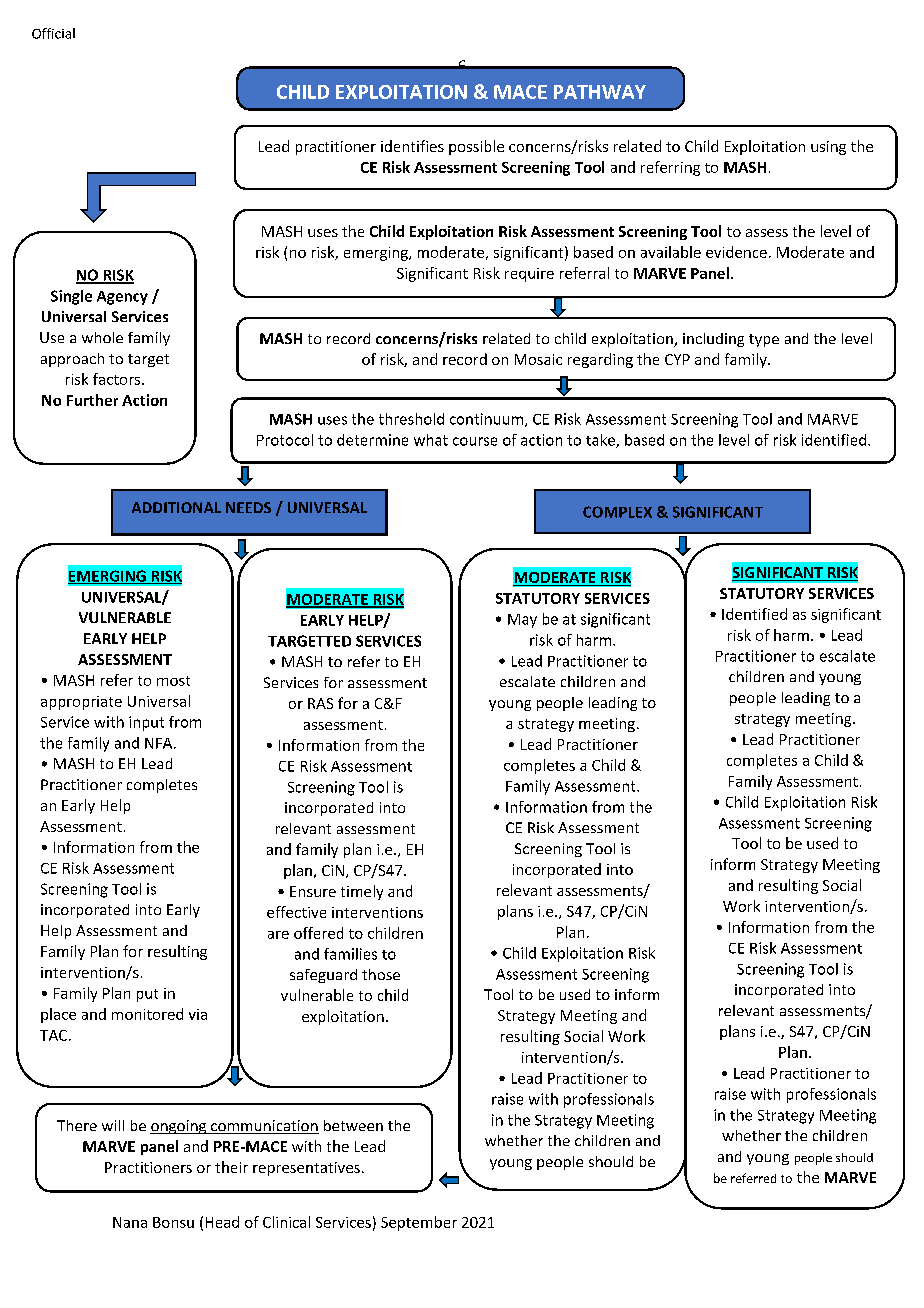 The width and height of the screenshot is (924, 1308). I want to click on using, so click(828, 148).
